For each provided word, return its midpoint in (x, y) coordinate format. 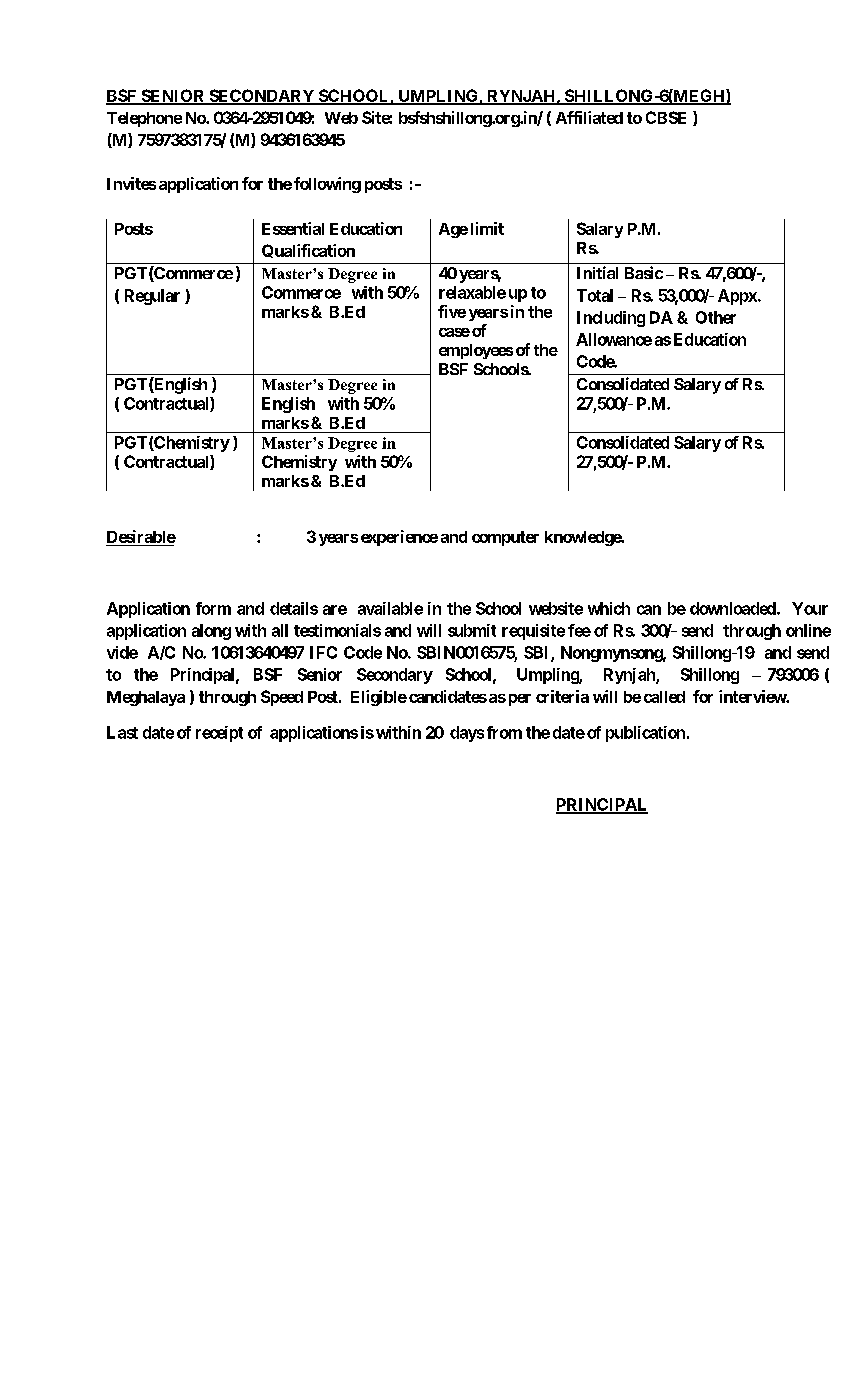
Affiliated (589, 117)
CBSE (666, 117)
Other (716, 317)
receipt (219, 734)
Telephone (144, 119)
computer (505, 538)
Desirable (141, 536)
